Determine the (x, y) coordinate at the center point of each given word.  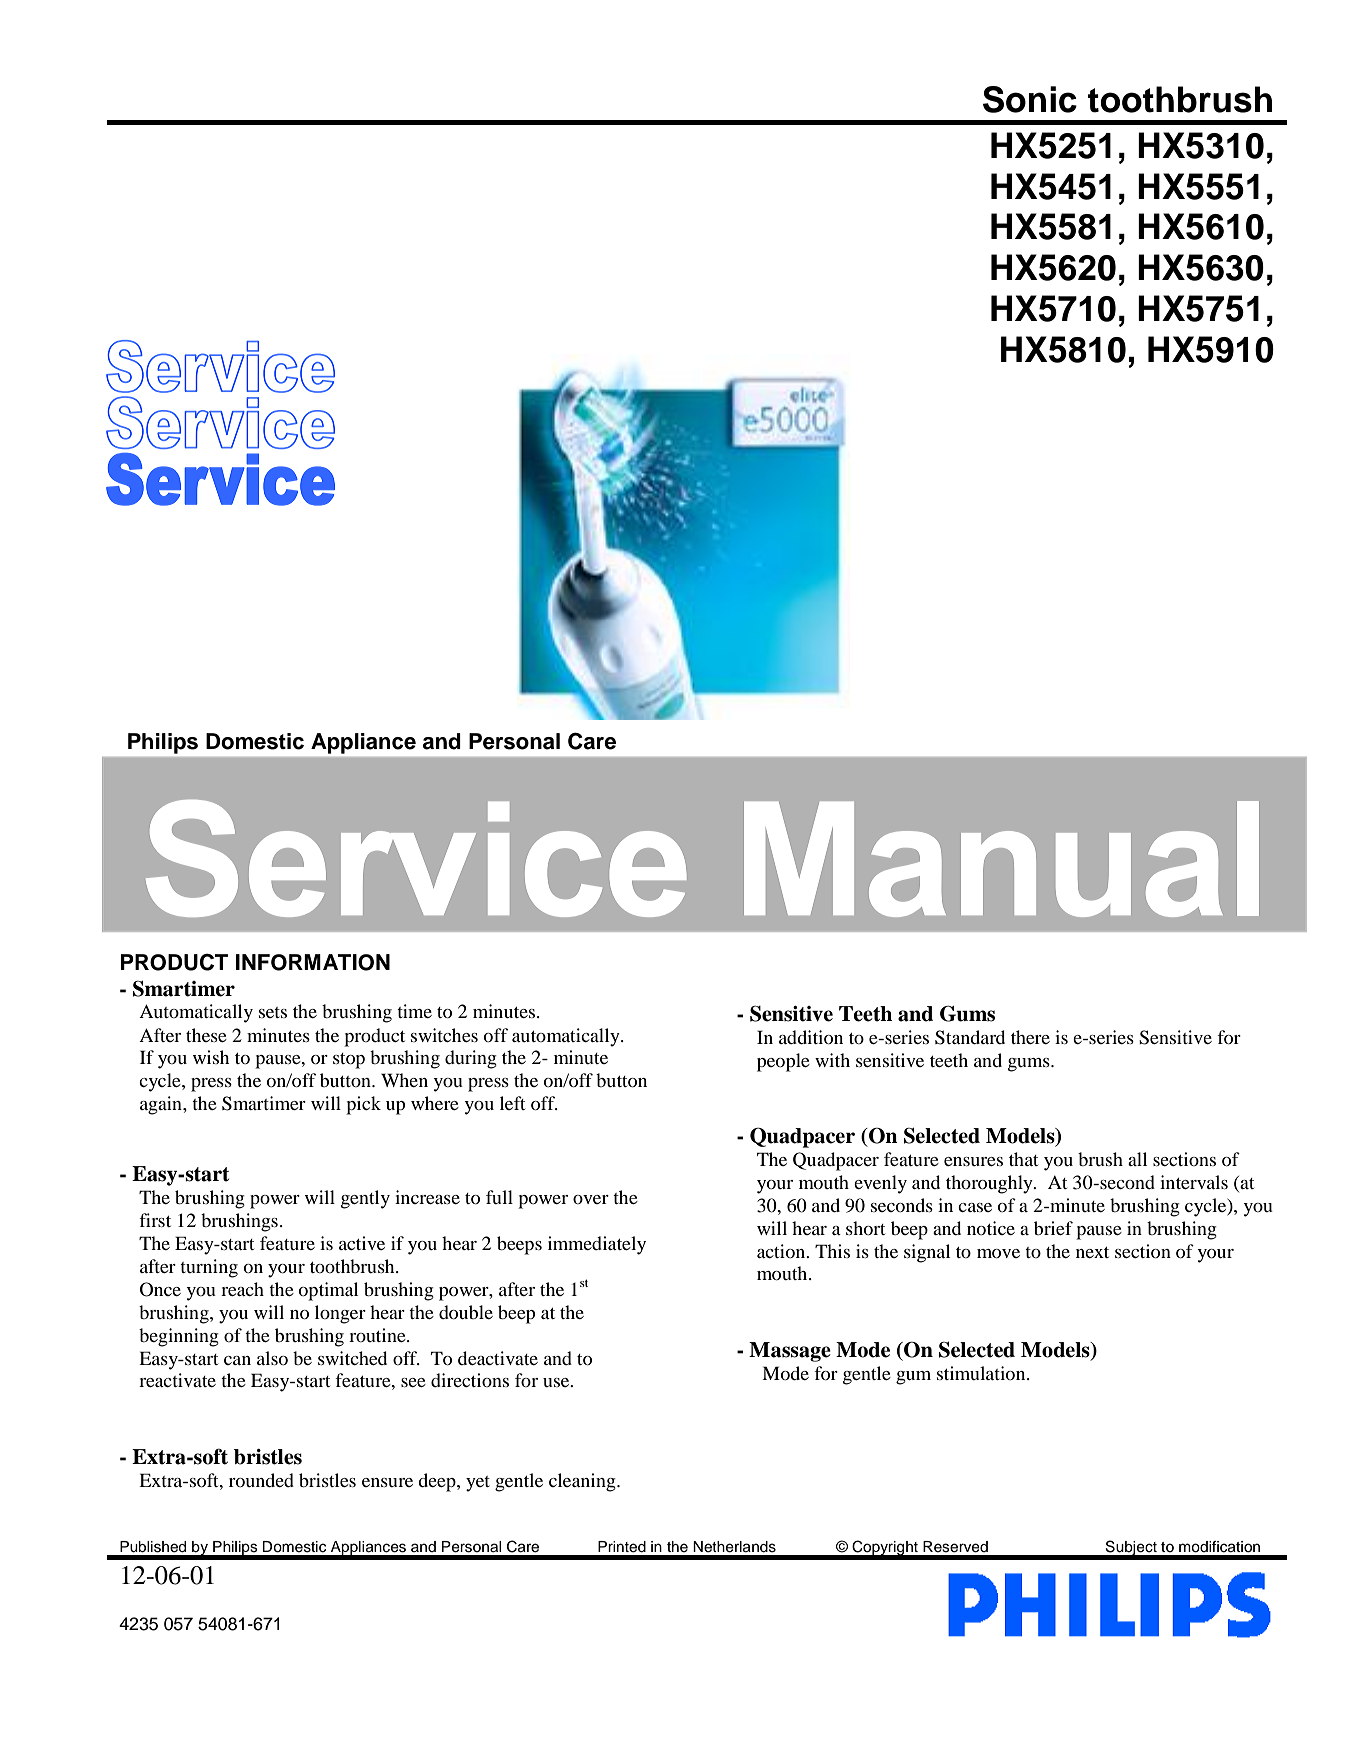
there (1030, 1037)
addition (811, 1037)
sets (273, 1012)
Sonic (1030, 99)
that (1023, 1159)
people (783, 1062)
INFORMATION (313, 962)
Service (416, 858)
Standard (970, 1037)
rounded (261, 1480)
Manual (1001, 859)
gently (365, 1199)
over (591, 1199)
